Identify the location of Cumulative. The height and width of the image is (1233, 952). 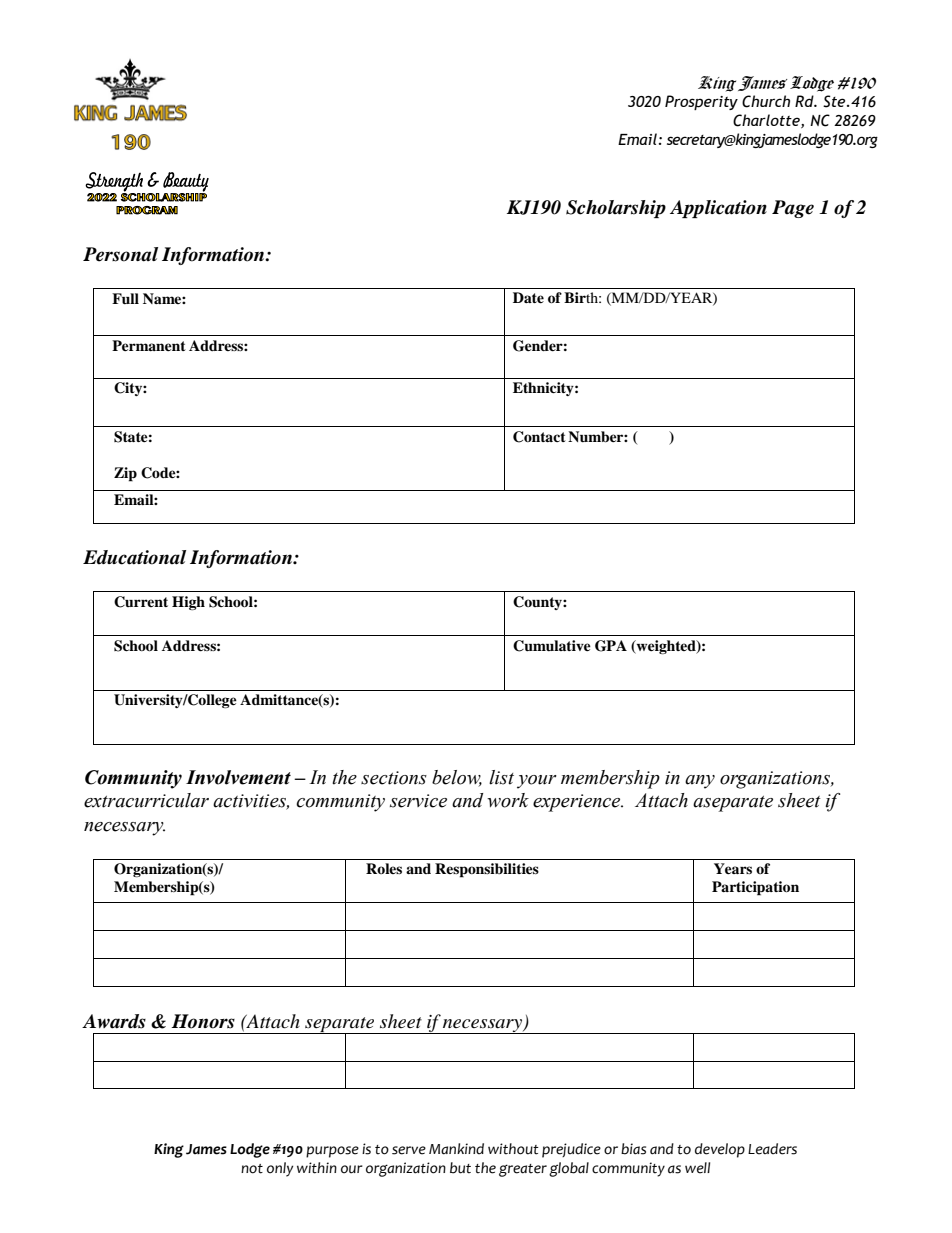
(552, 646).
